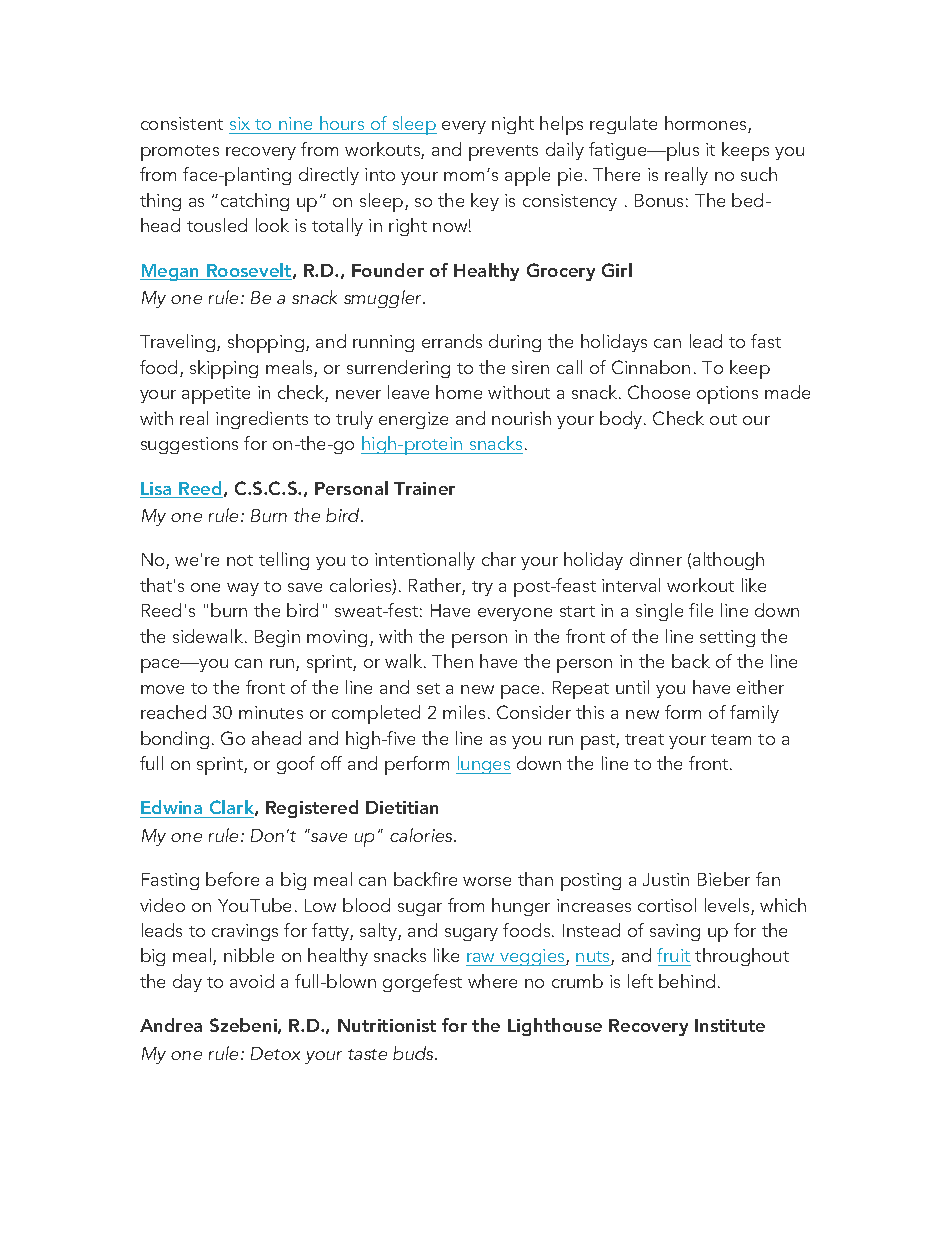 This document has width=952, height=1233. What do you see at coordinates (707, 124) in the document?
I see `hormones` at bounding box center [707, 124].
